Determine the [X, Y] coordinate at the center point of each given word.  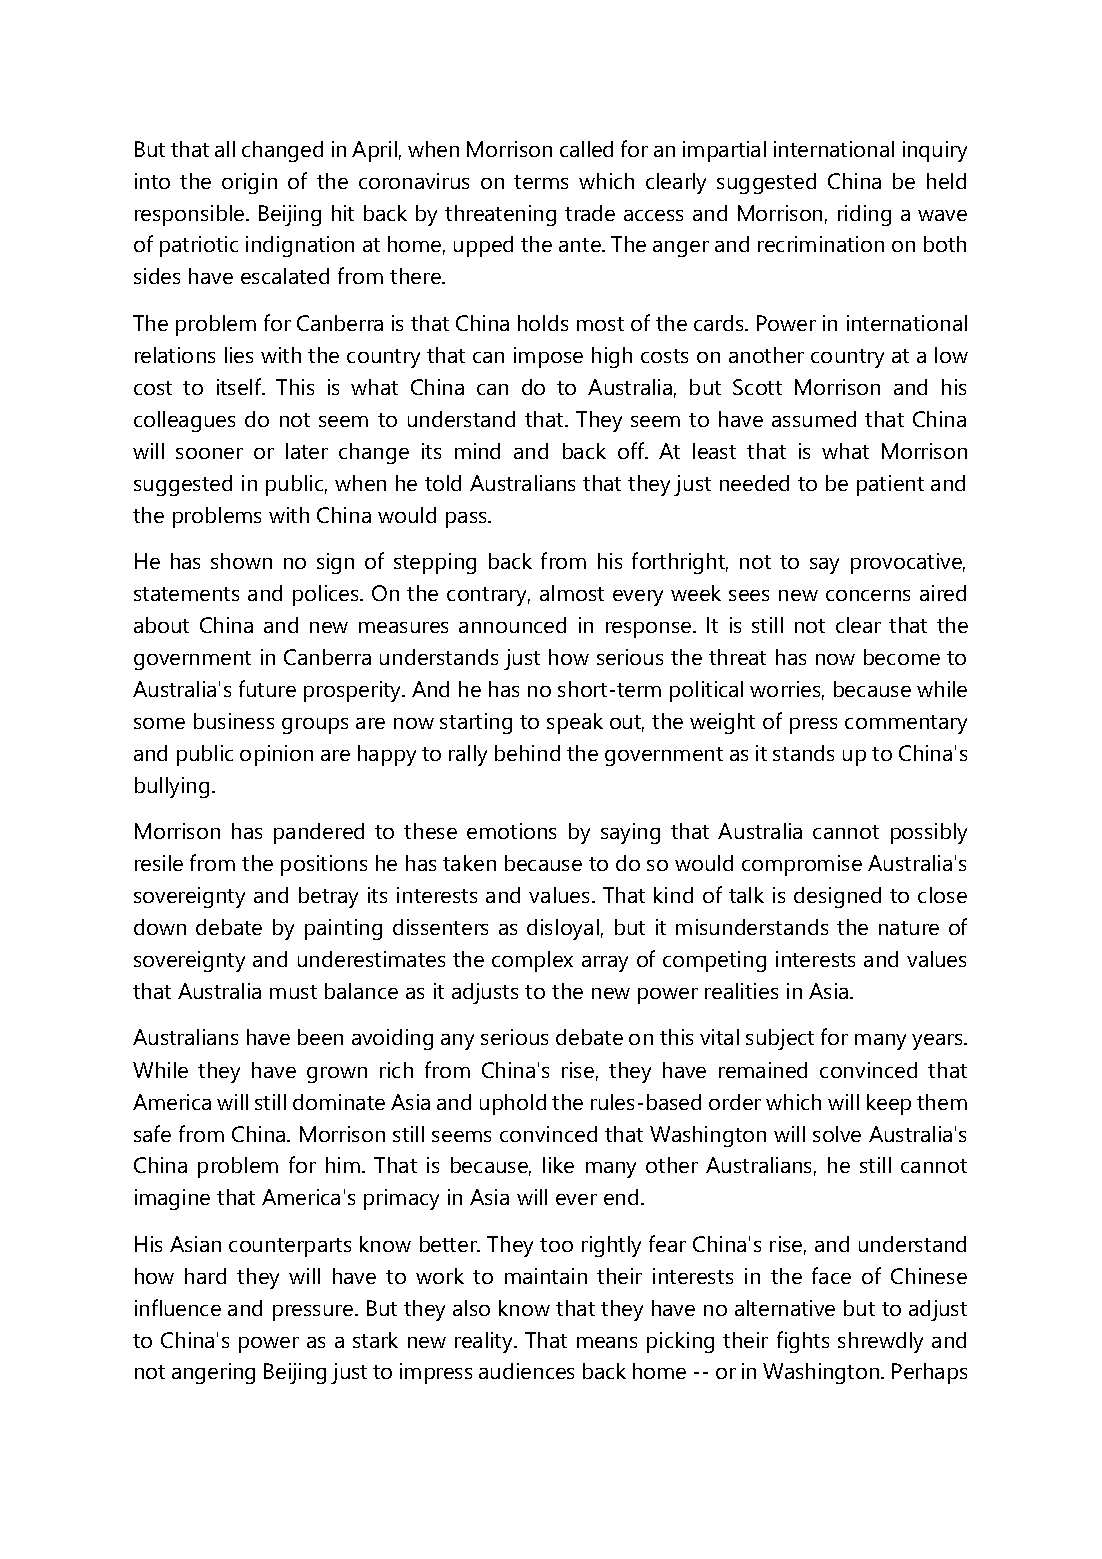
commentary [906, 724]
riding [864, 215]
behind [527, 753]
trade [590, 213]
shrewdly [880, 1342]
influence [178, 1307]
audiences [526, 1371]
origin [249, 183]
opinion [276, 755]
